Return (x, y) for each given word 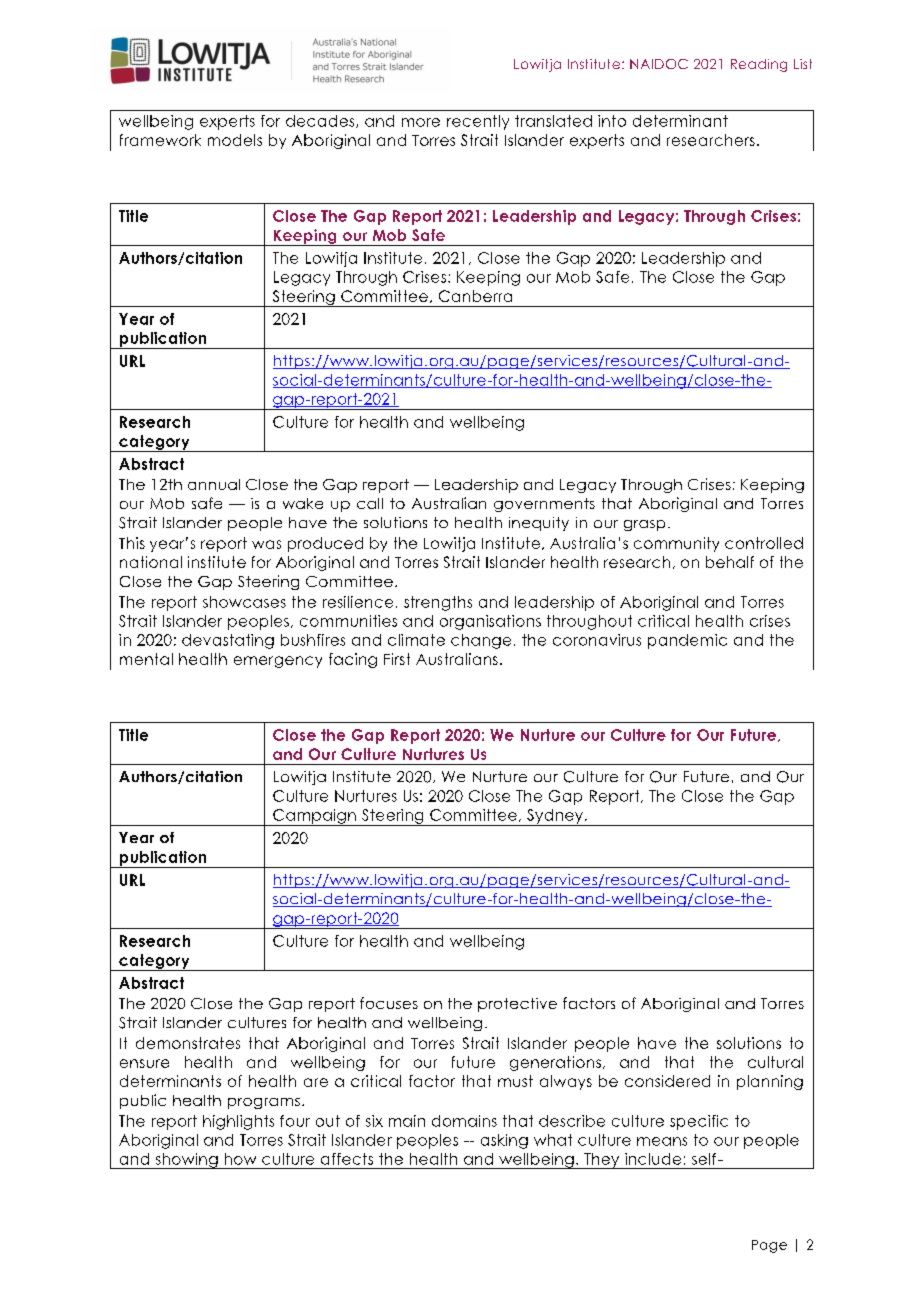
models (235, 140)
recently (478, 122)
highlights (238, 1122)
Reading (759, 65)
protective (517, 1005)
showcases (244, 602)
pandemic (687, 641)
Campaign (314, 817)
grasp (644, 525)
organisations (490, 622)
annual (214, 484)
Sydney (555, 817)
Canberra (475, 296)
